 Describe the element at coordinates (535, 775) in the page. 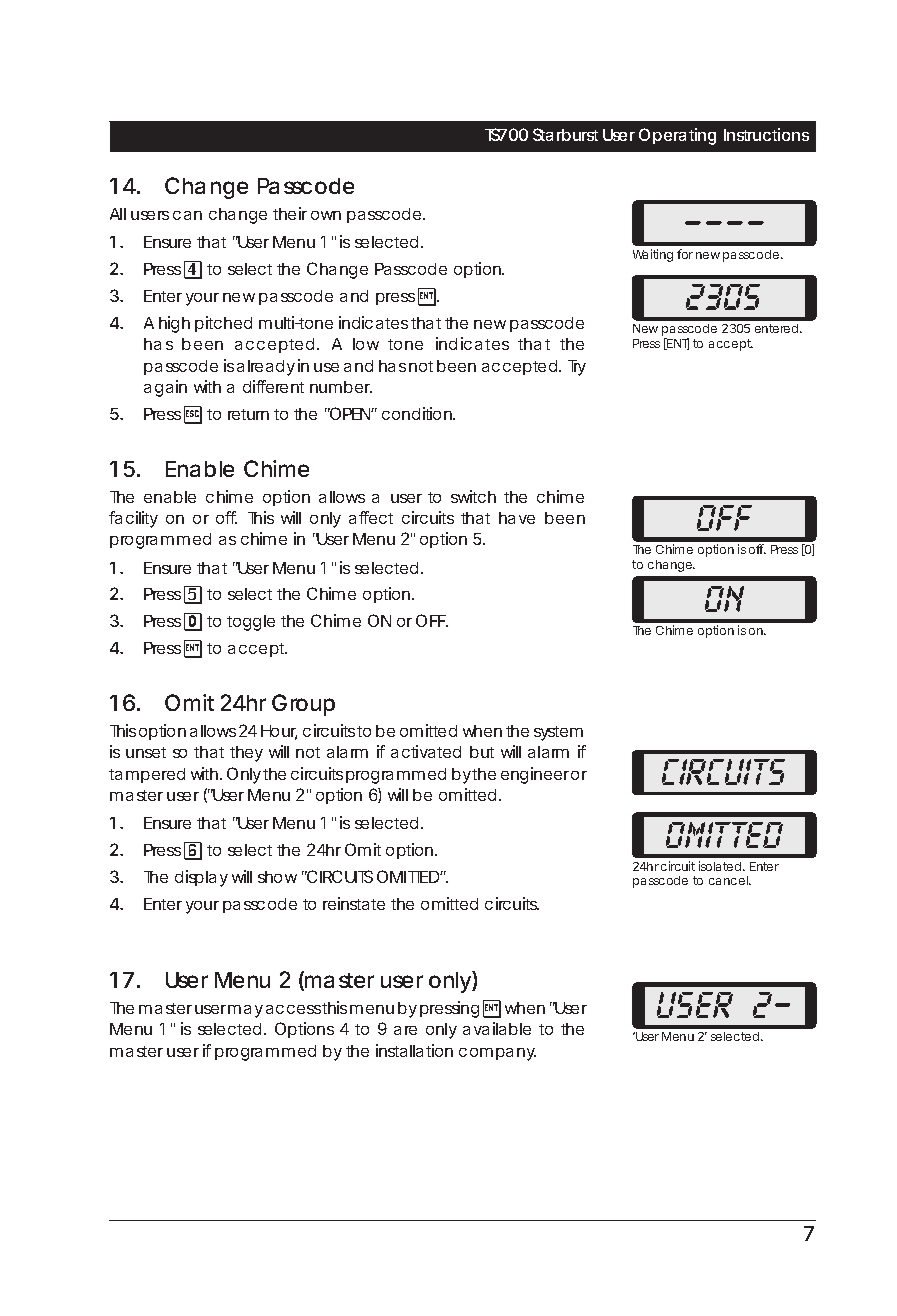

I see `engineer` at that location.
